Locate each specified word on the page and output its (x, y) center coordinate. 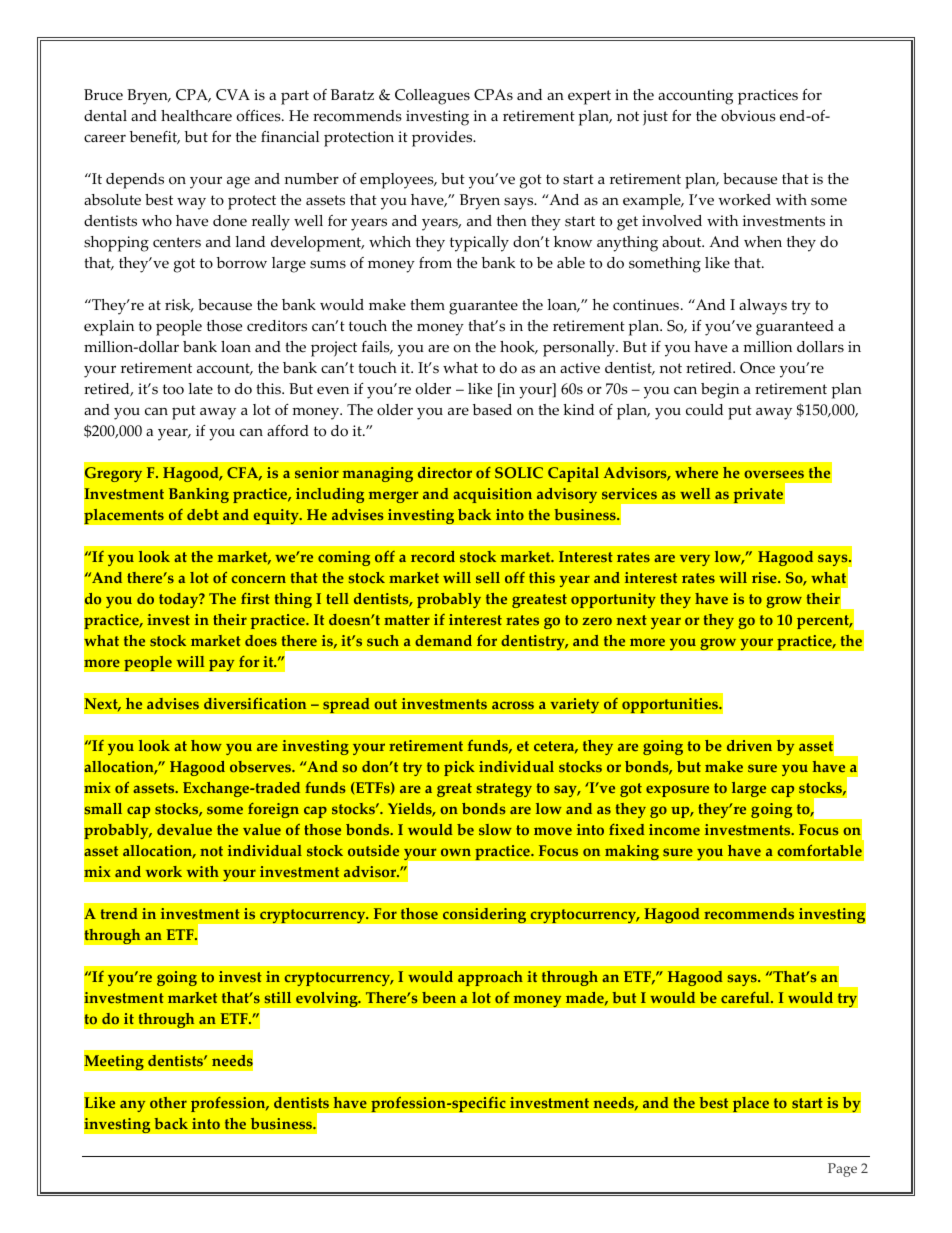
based (492, 410)
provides (443, 139)
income (674, 830)
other (168, 1103)
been (439, 998)
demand (443, 641)
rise (765, 578)
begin (720, 391)
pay (222, 665)
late (200, 389)
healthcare (196, 116)
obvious (748, 116)
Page (842, 1170)
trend (119, 914)
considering (484, 915)
